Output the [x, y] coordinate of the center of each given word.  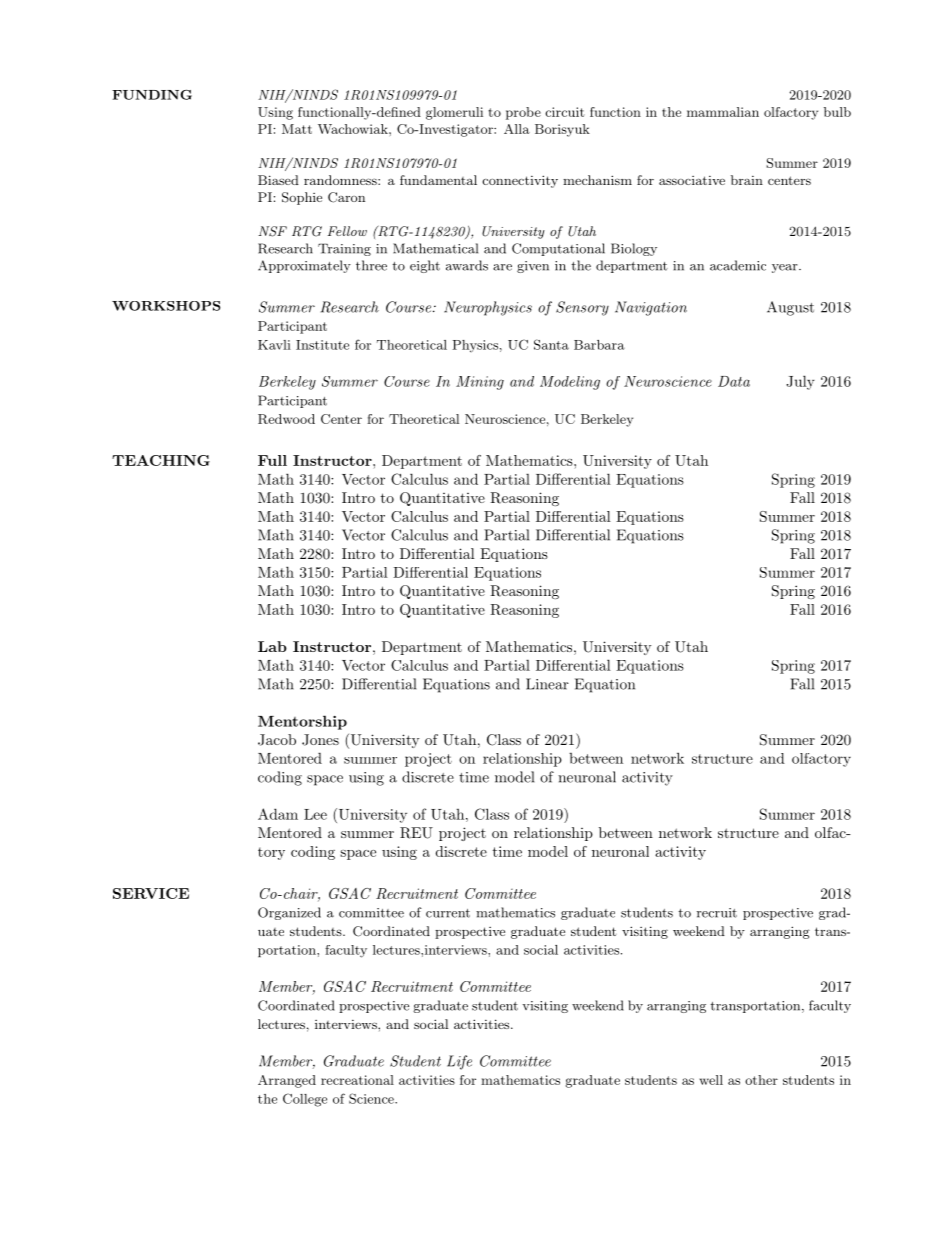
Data [734, 381]
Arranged [287, 1081]
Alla [517, 129]
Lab [272, 646]
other [761, 1080]
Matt [297, 129]
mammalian [723, 112]
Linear [547, 684]
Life [459, 1062]
